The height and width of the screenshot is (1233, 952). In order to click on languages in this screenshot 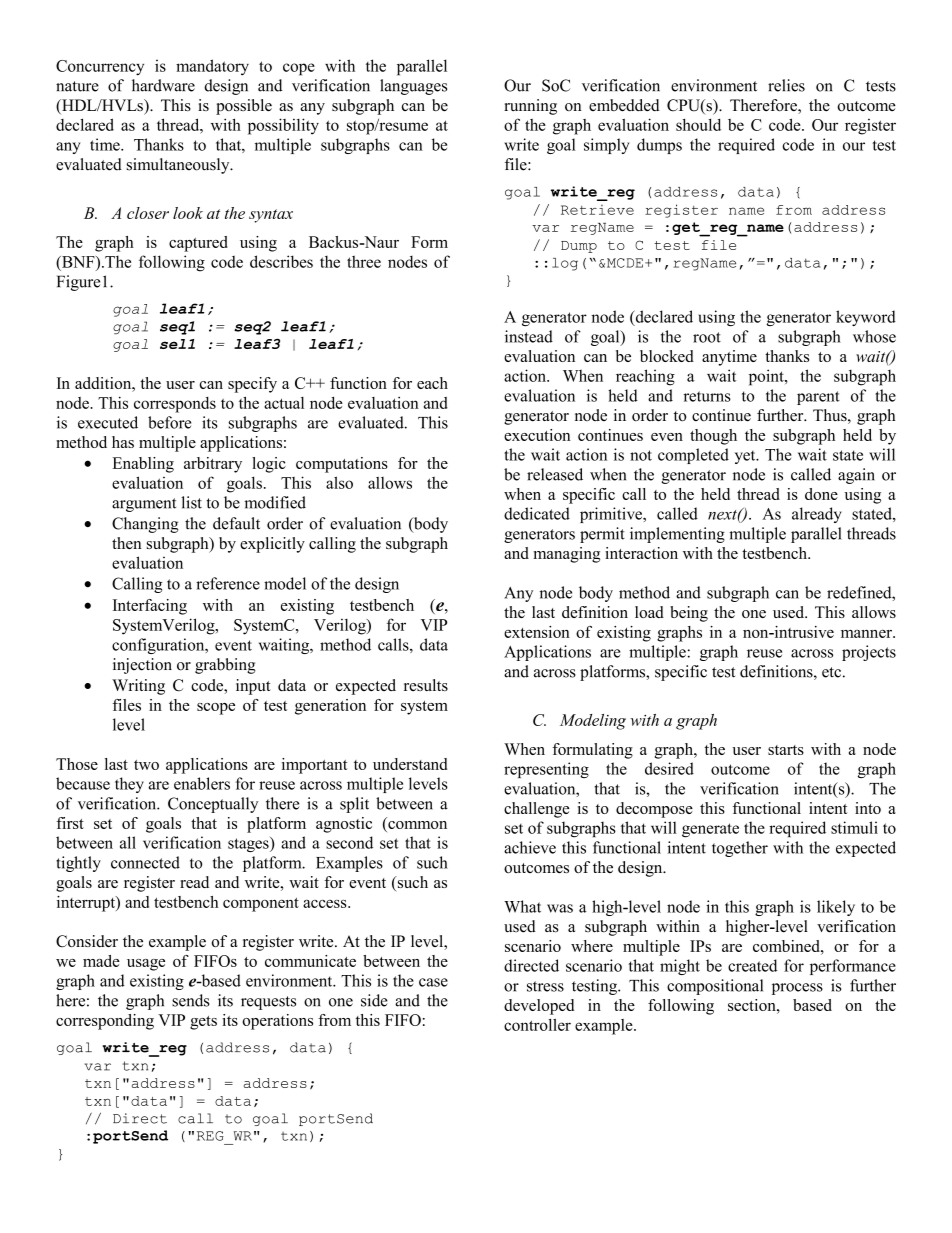, I will do `click(413, 87)`.
